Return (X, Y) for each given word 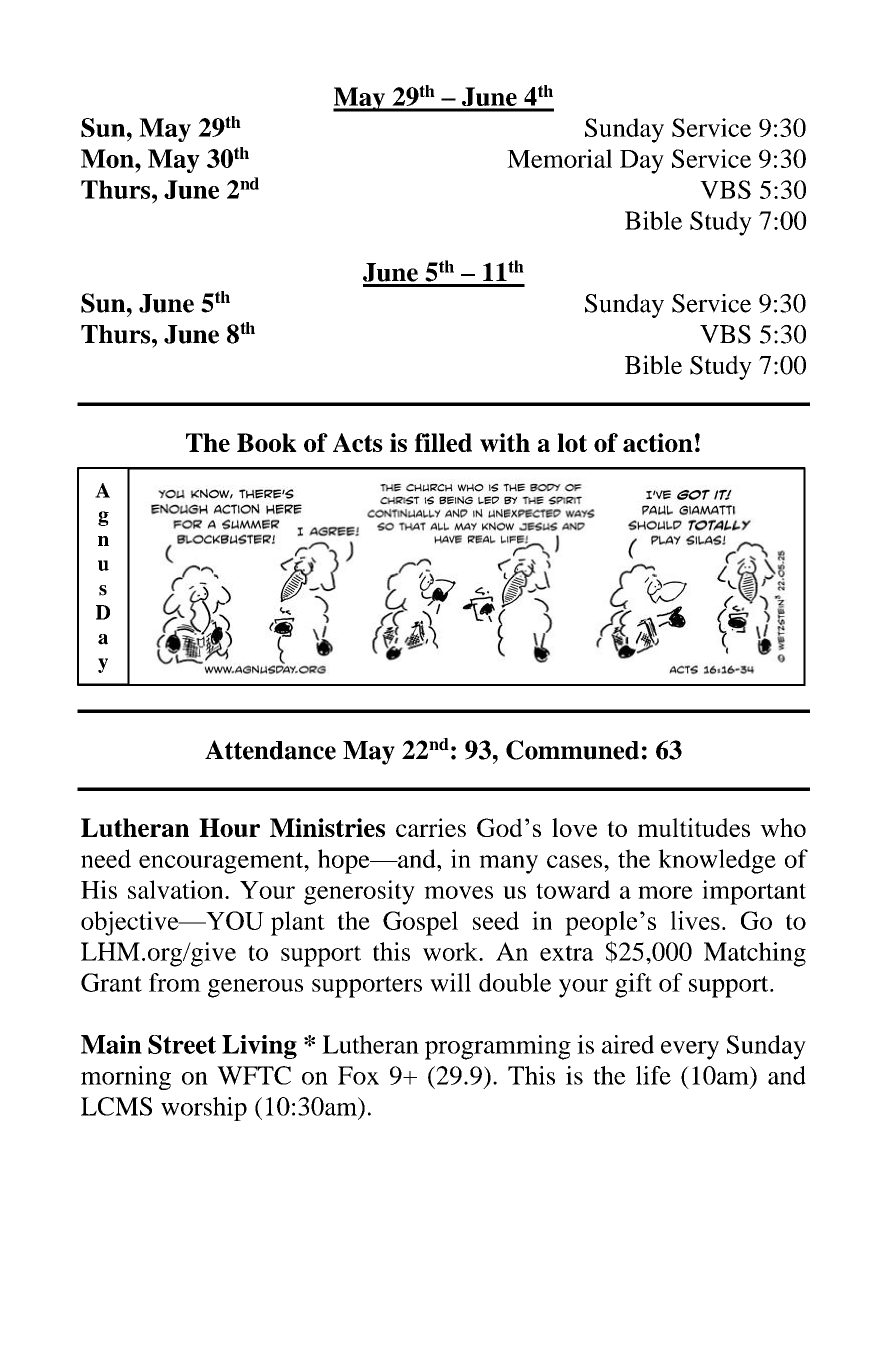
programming (498, 1047)
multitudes (694, 827)
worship (204, 1109)
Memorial (559, 158)
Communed (572, 750)
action (658, 442)
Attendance (270, 750)
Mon (108, 158)
